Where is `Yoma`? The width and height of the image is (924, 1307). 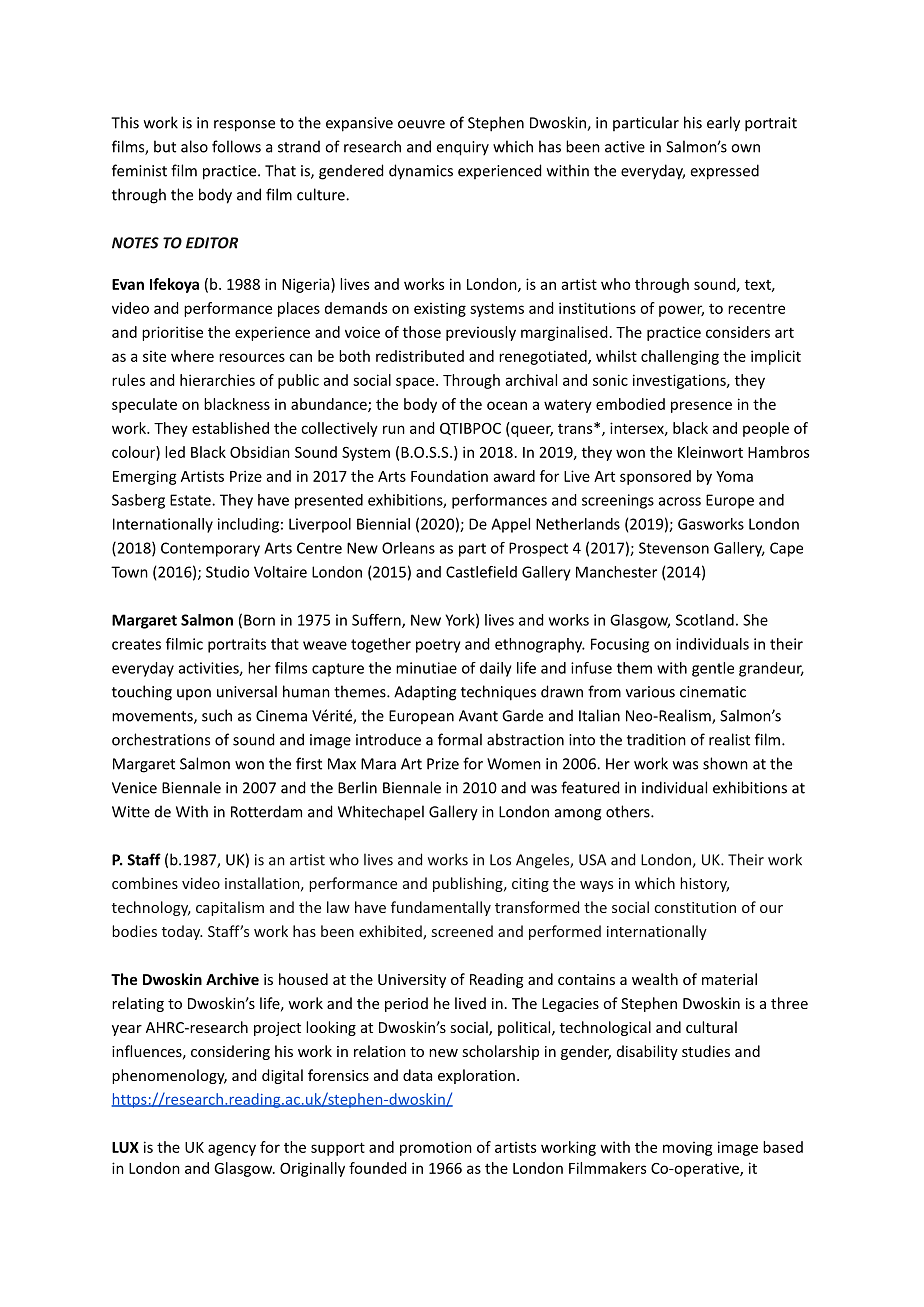
Yoma is located at coordinates (734, 476).
